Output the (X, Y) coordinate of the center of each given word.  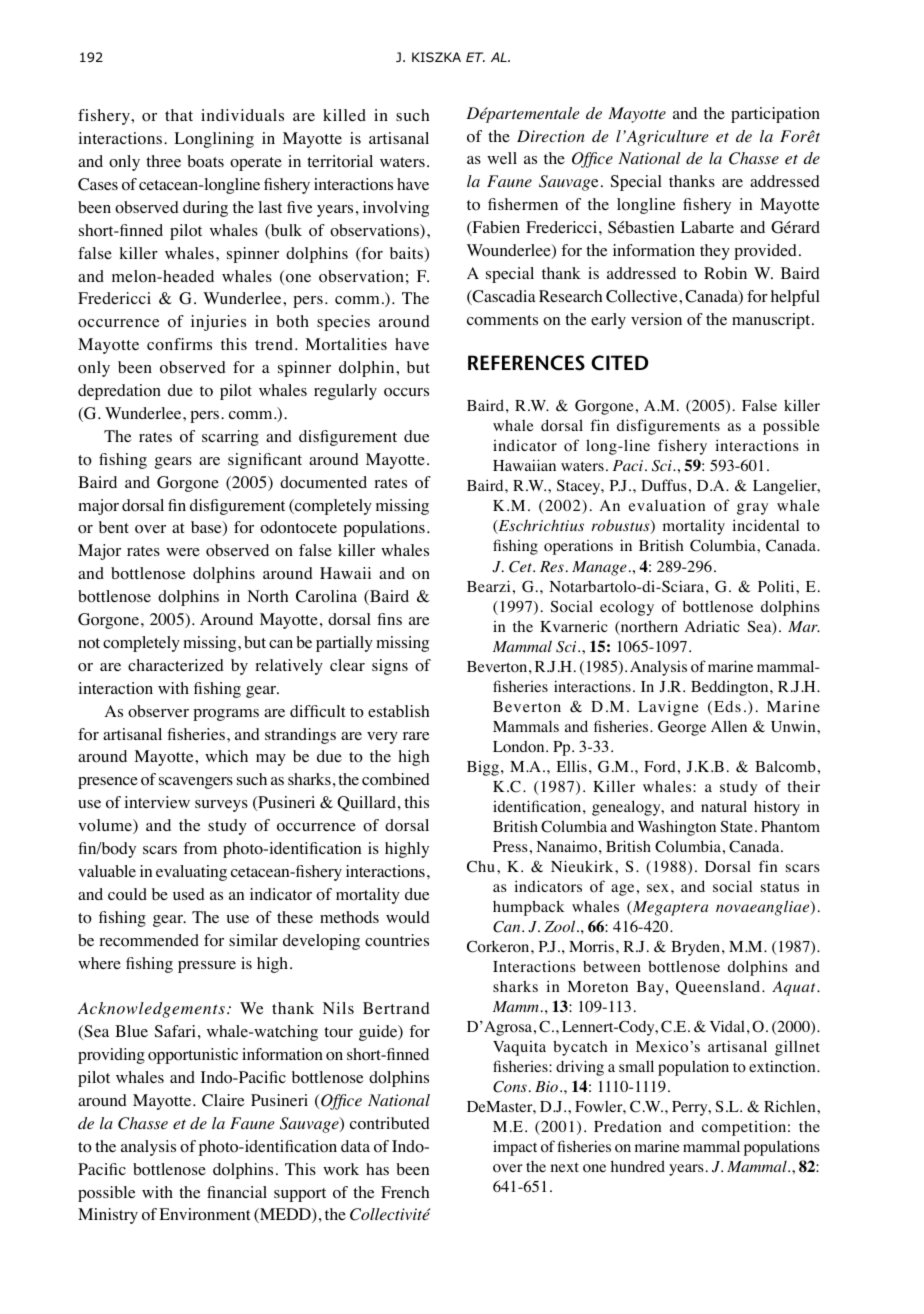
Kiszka (436, 57)
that (179, 115)
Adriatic (712, 626)
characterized (176, 665)
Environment (204, 1214)
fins (389, 619)
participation (775, 115)
